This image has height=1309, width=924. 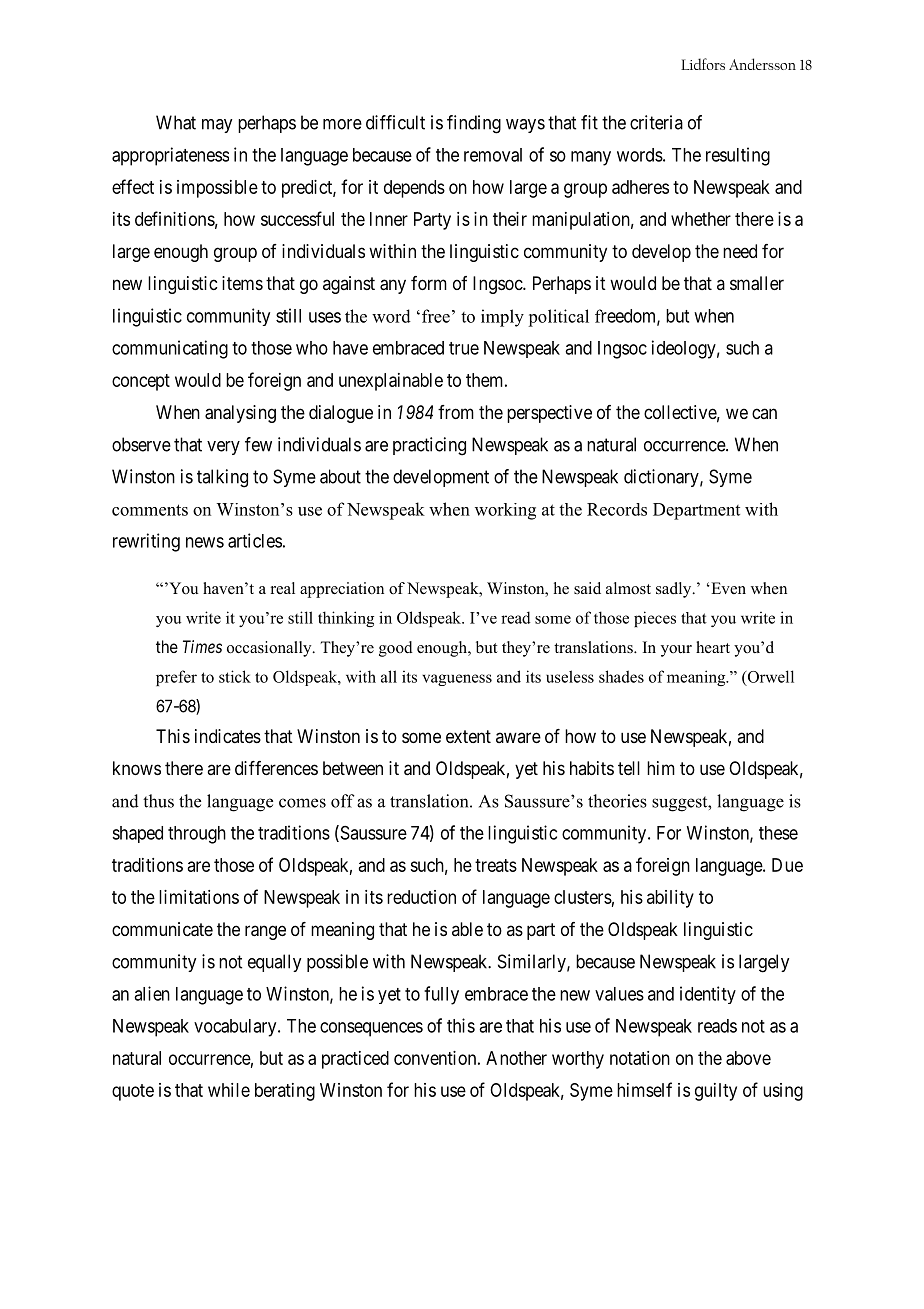 I want to click on may, so click(x=217, y=126).
